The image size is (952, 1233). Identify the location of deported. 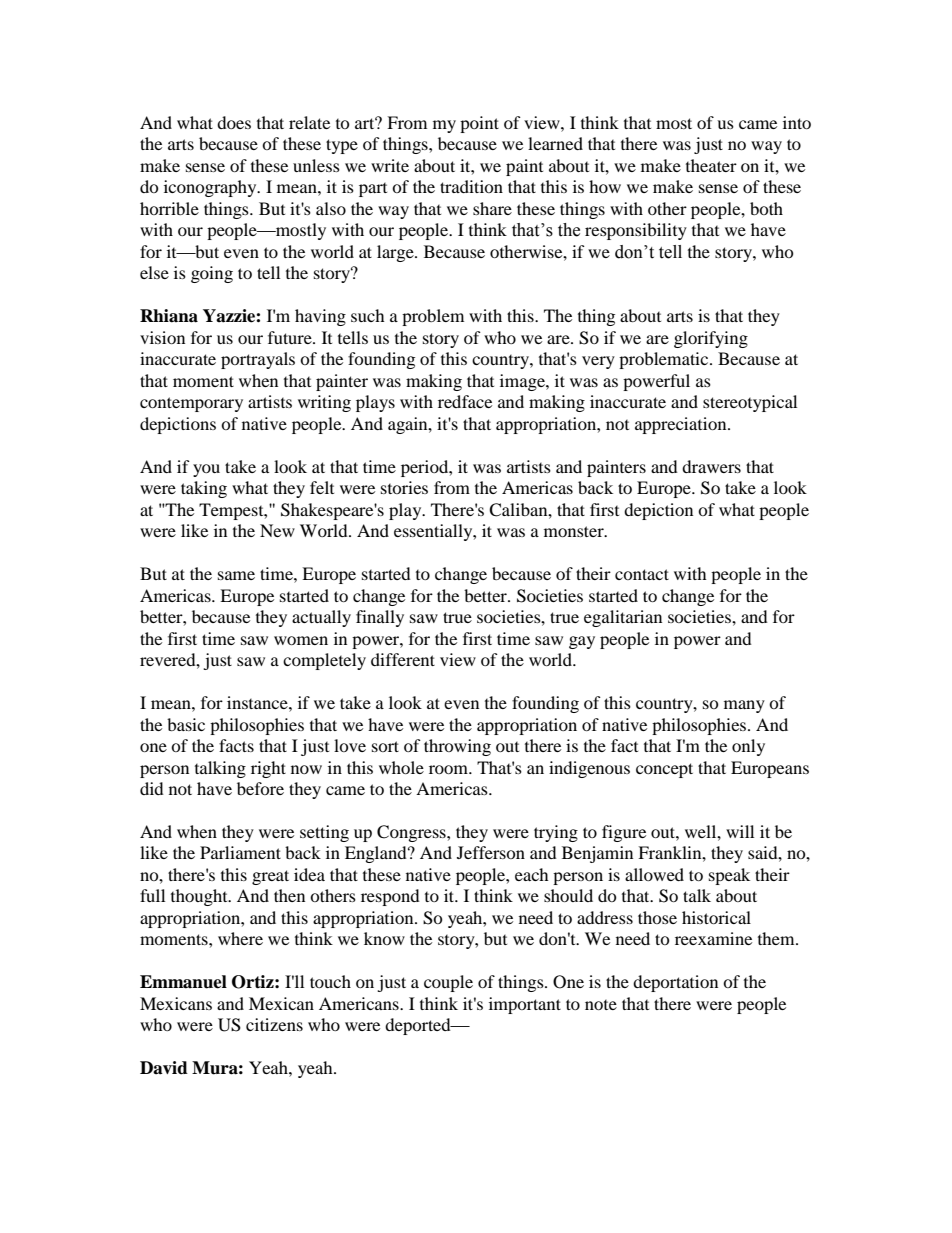
(419, 1026).
